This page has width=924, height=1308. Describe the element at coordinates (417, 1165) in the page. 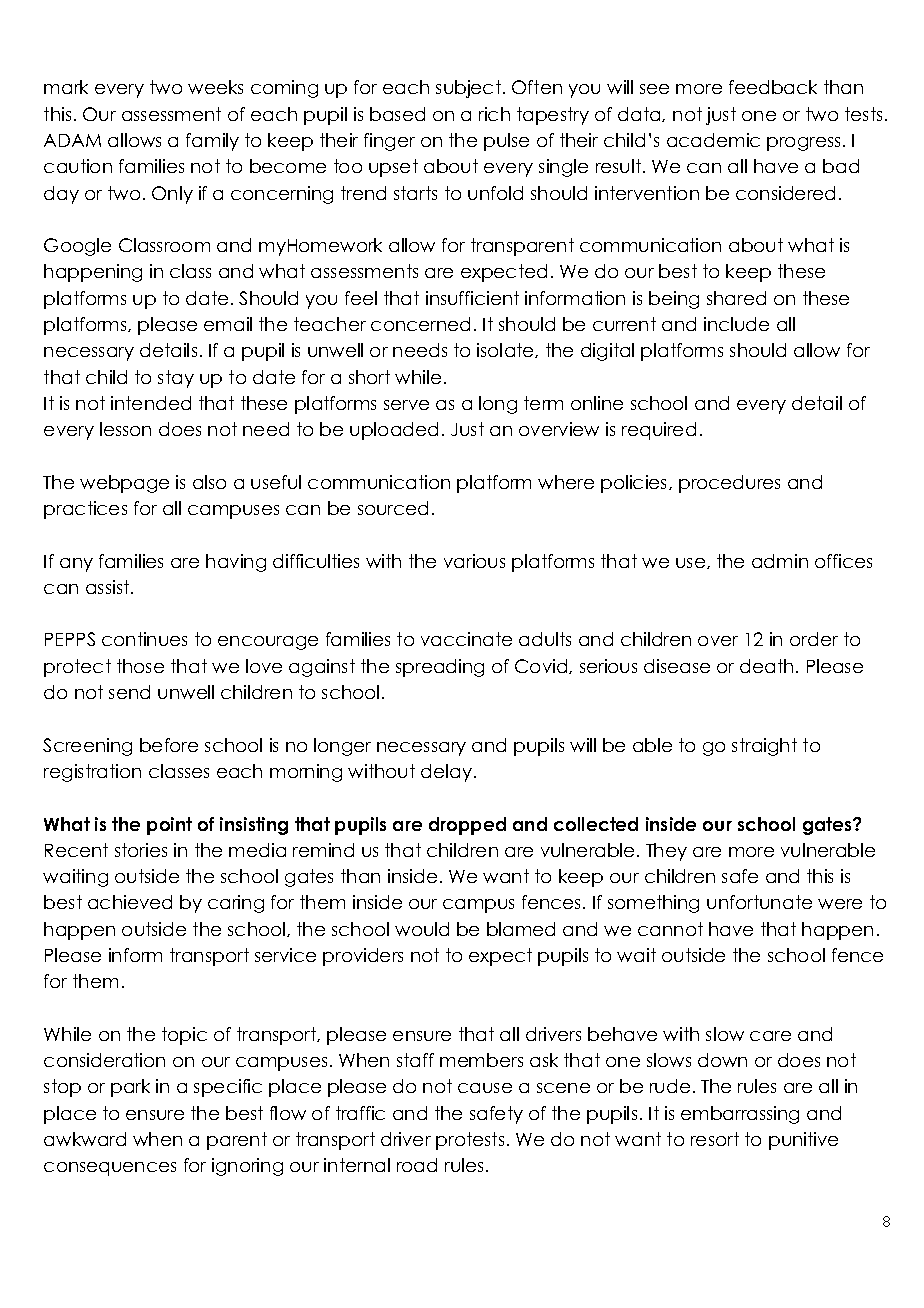

I see `road` at that location.
